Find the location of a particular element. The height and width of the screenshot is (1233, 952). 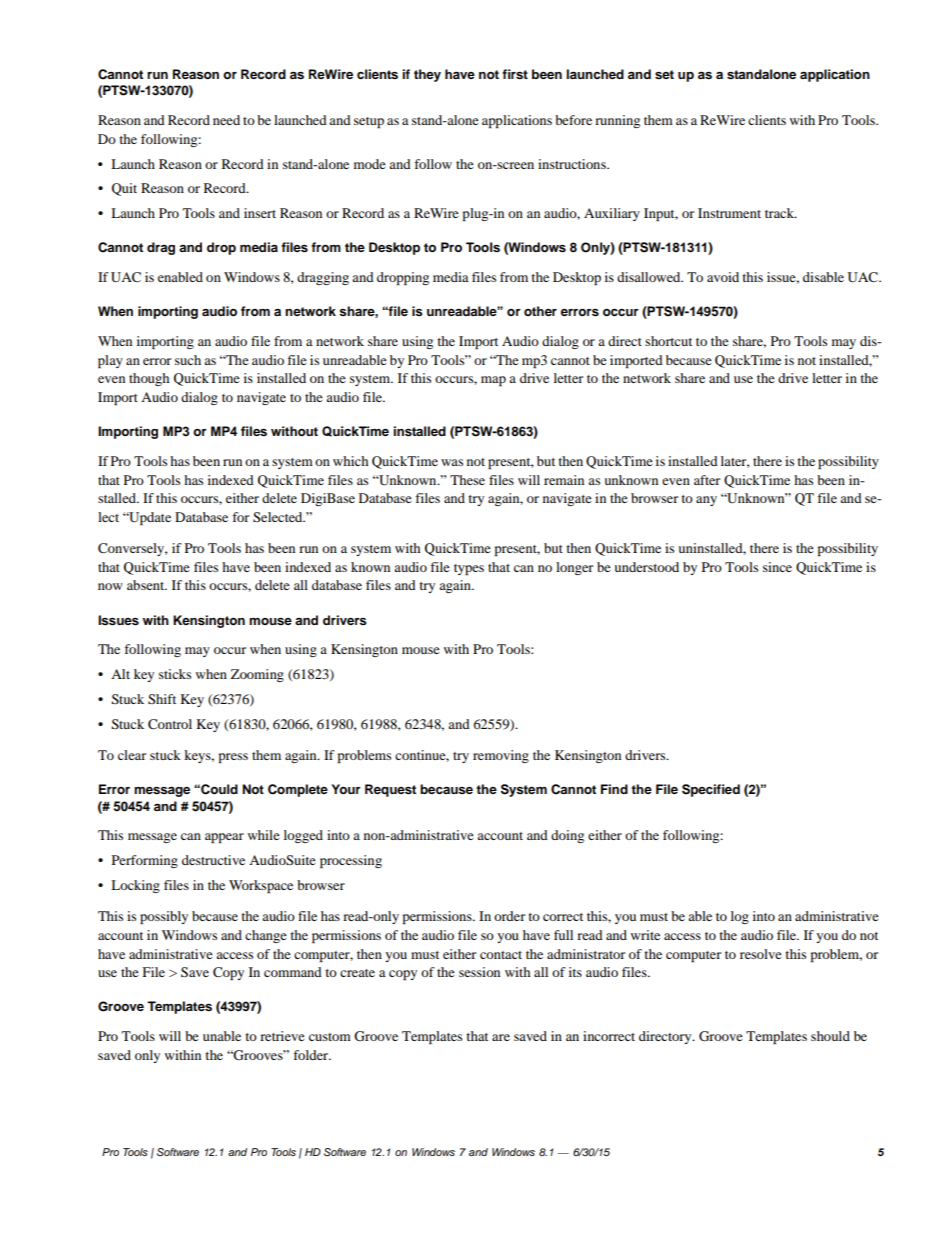

Control is located at coordinates (170, 724).
